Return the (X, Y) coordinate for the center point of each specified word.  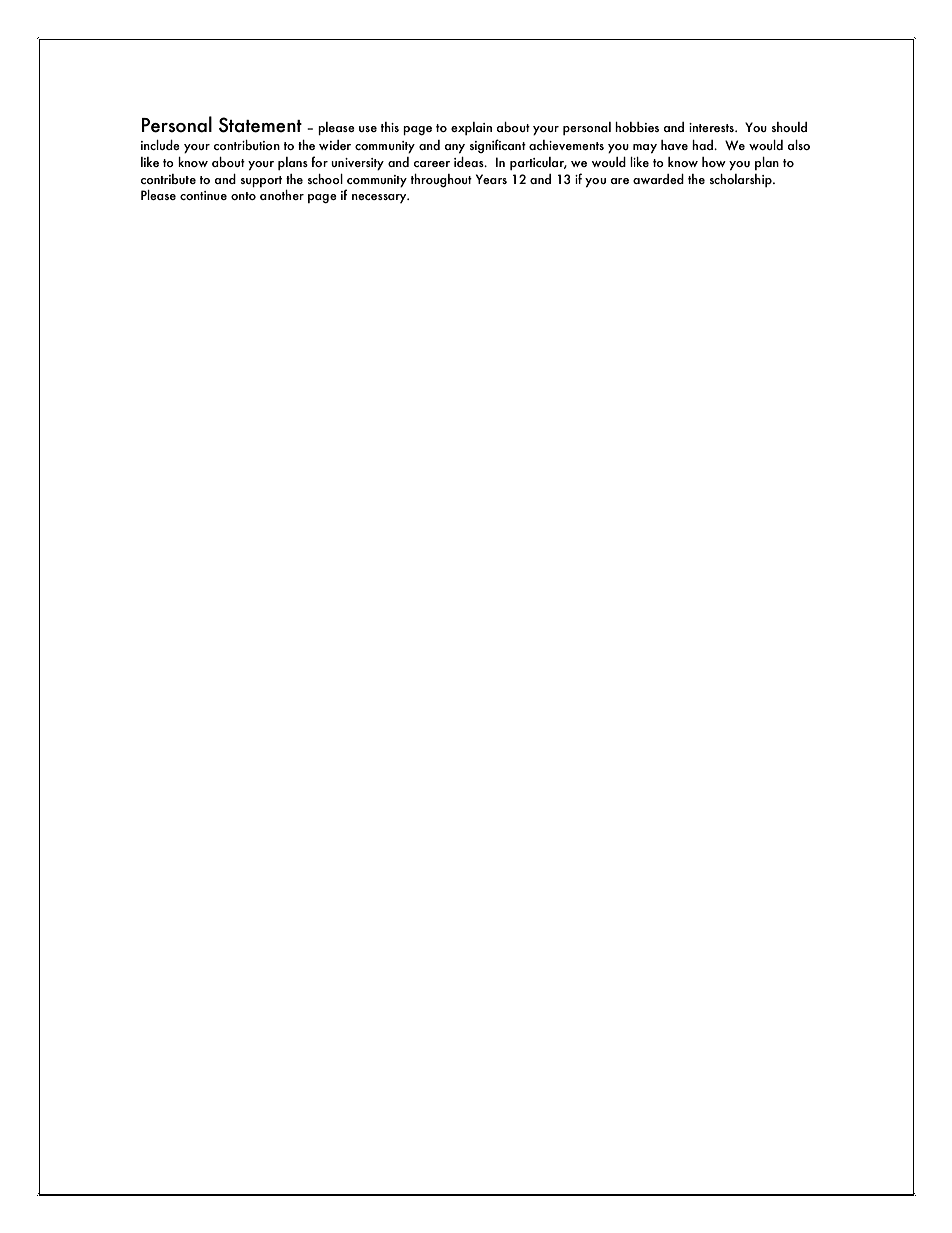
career (432, 164)
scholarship (742, 180)
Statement (260, 125)
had (703, 145)
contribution (247, 145)
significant (498, 146)
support (261, 181)
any (455, 149)
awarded (658, 179)
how (714, 162)
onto (243, 196)
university (357, 164)
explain (471, 128)
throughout (441, 181)
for (319, 161)
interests (712, 127)
